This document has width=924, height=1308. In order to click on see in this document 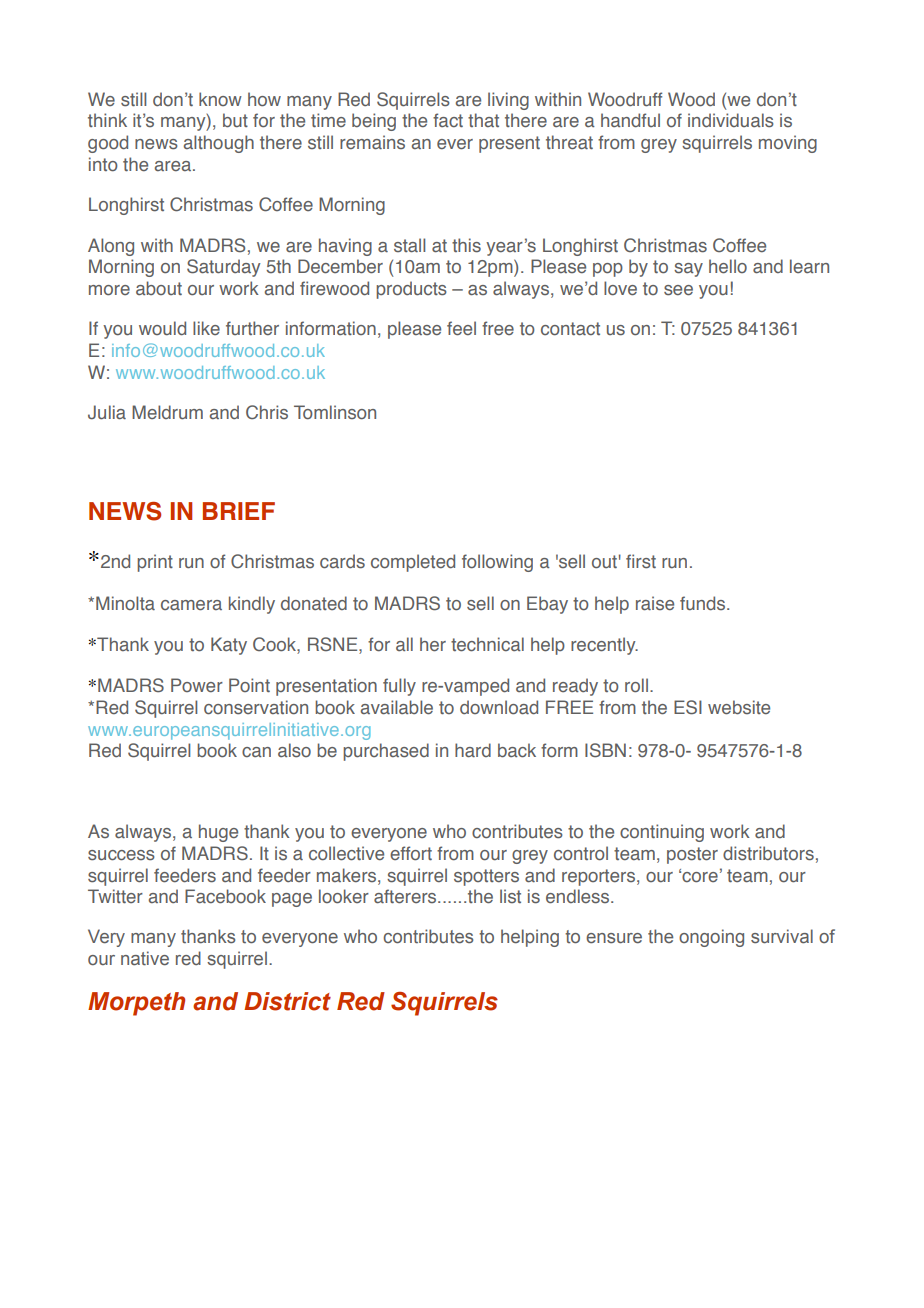, I will do `click(678, 290)`.
